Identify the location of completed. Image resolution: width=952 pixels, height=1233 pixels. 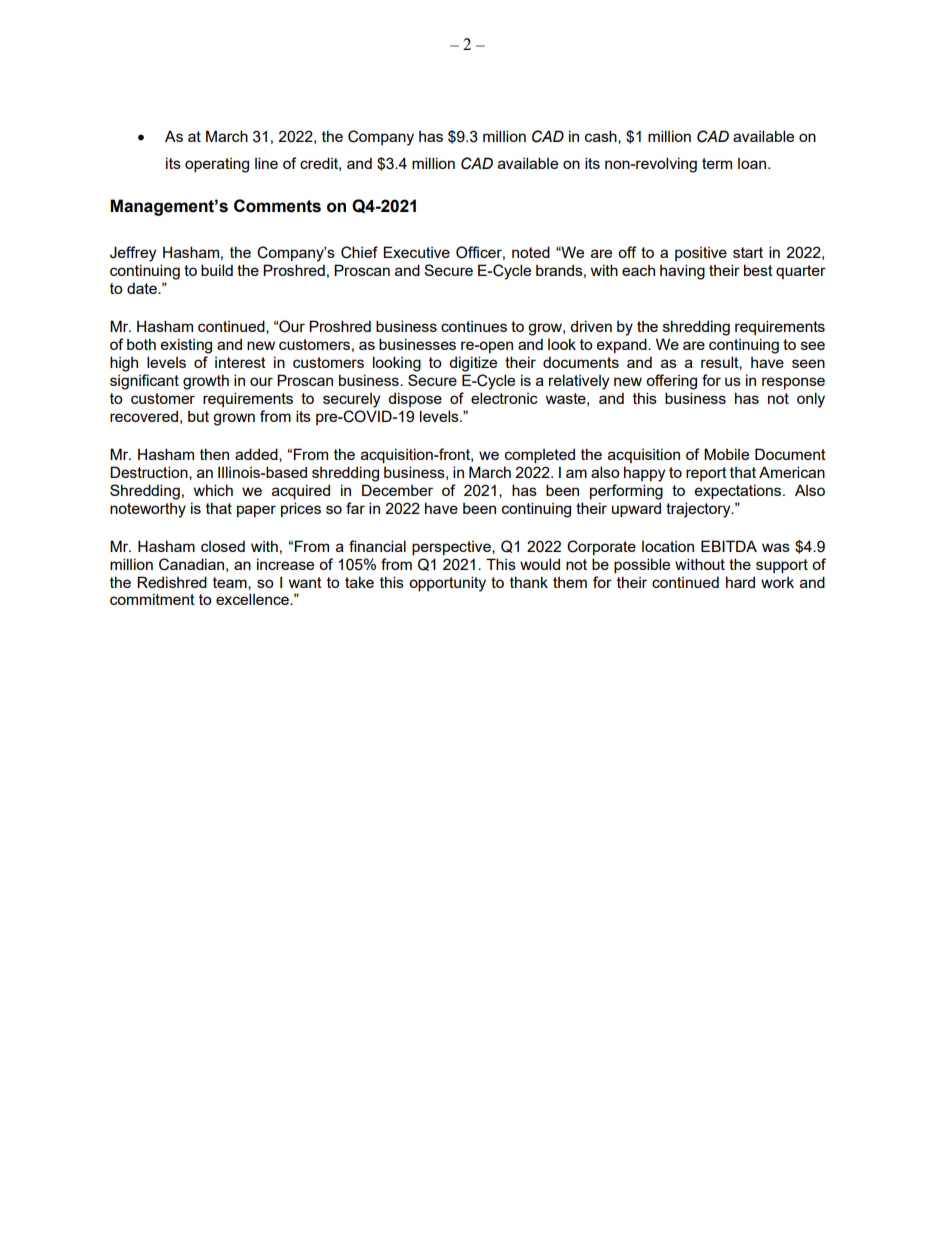
(540, 455).
